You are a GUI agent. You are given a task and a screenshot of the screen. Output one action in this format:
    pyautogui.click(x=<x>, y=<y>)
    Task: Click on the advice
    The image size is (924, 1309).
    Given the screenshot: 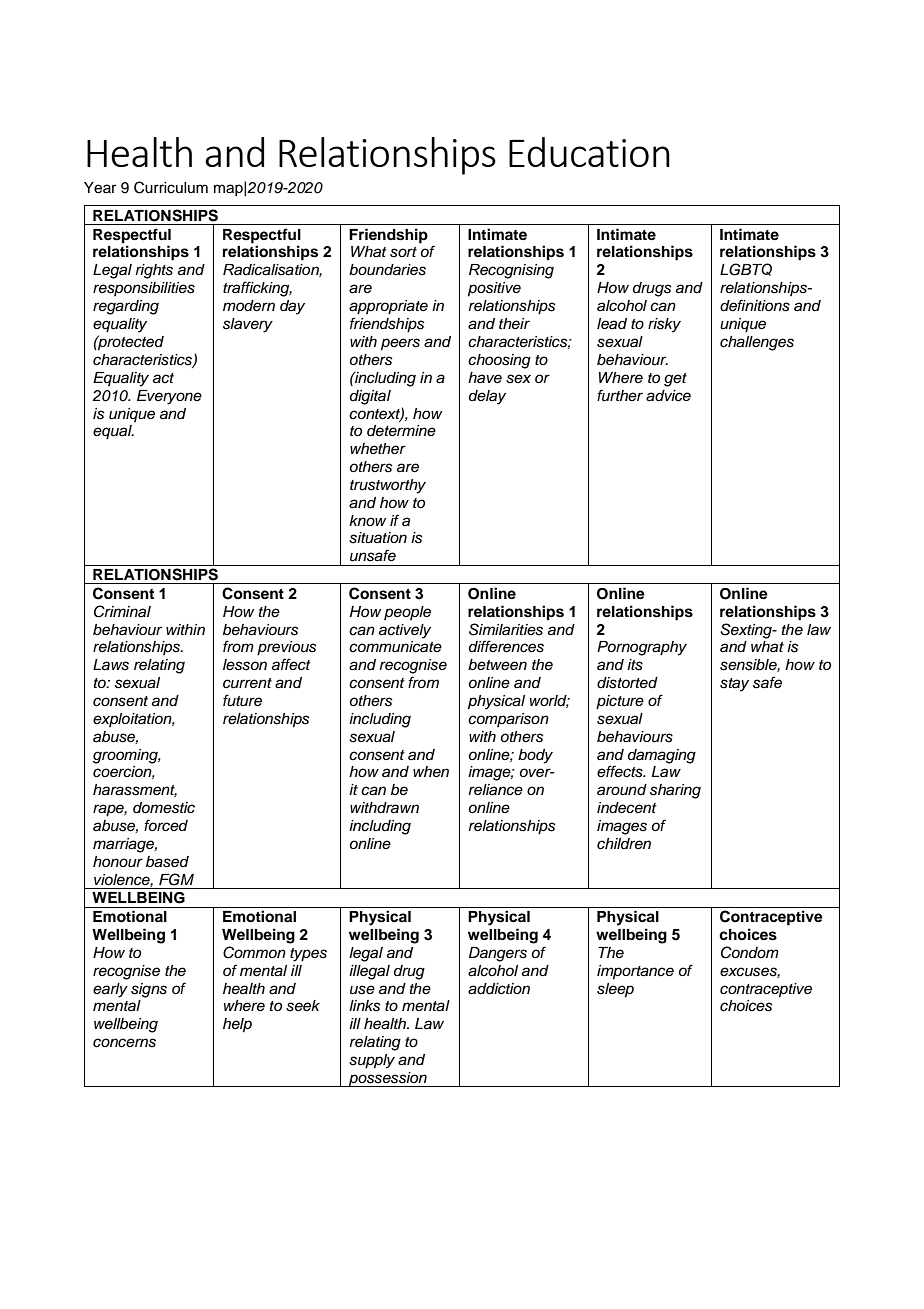 What is the action you would take?
    pyautogui.click(x=668, y=396)
